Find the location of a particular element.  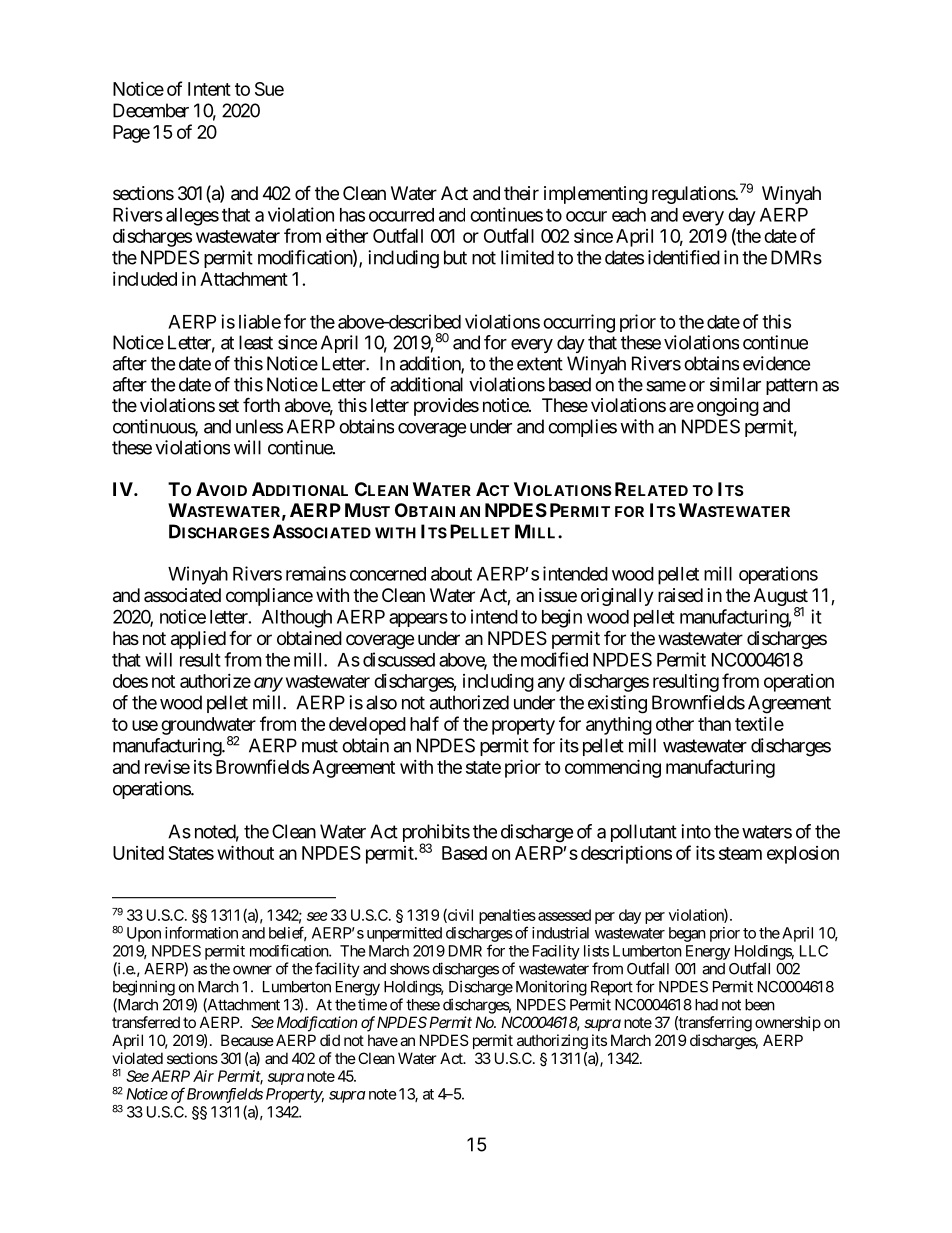

authorizing is located at coordinates (552, 1042).
